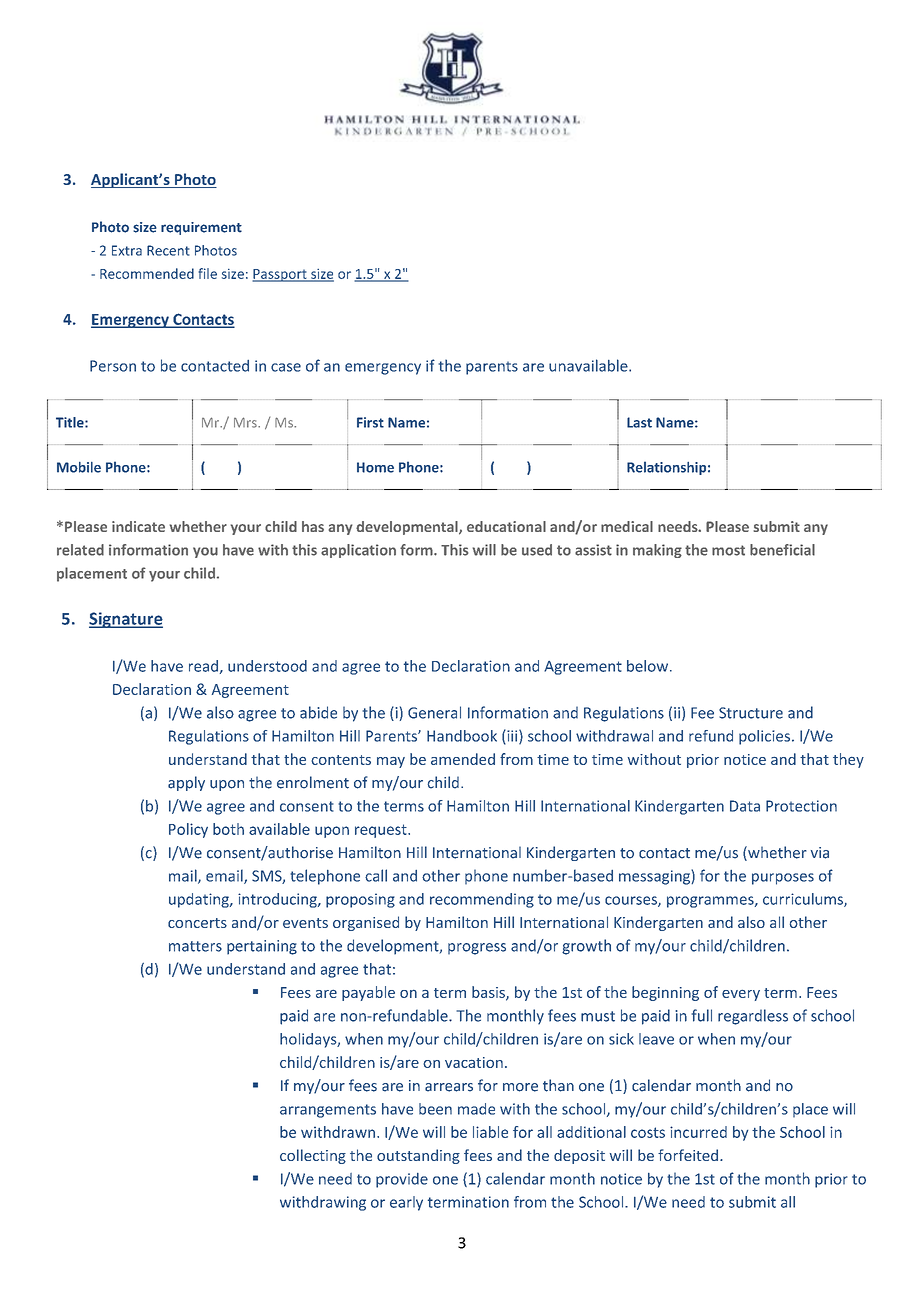  What do you see at coordinates (313, 1156) in the screenshot?
I see `collecting` at bounding box center [313, 1156].
